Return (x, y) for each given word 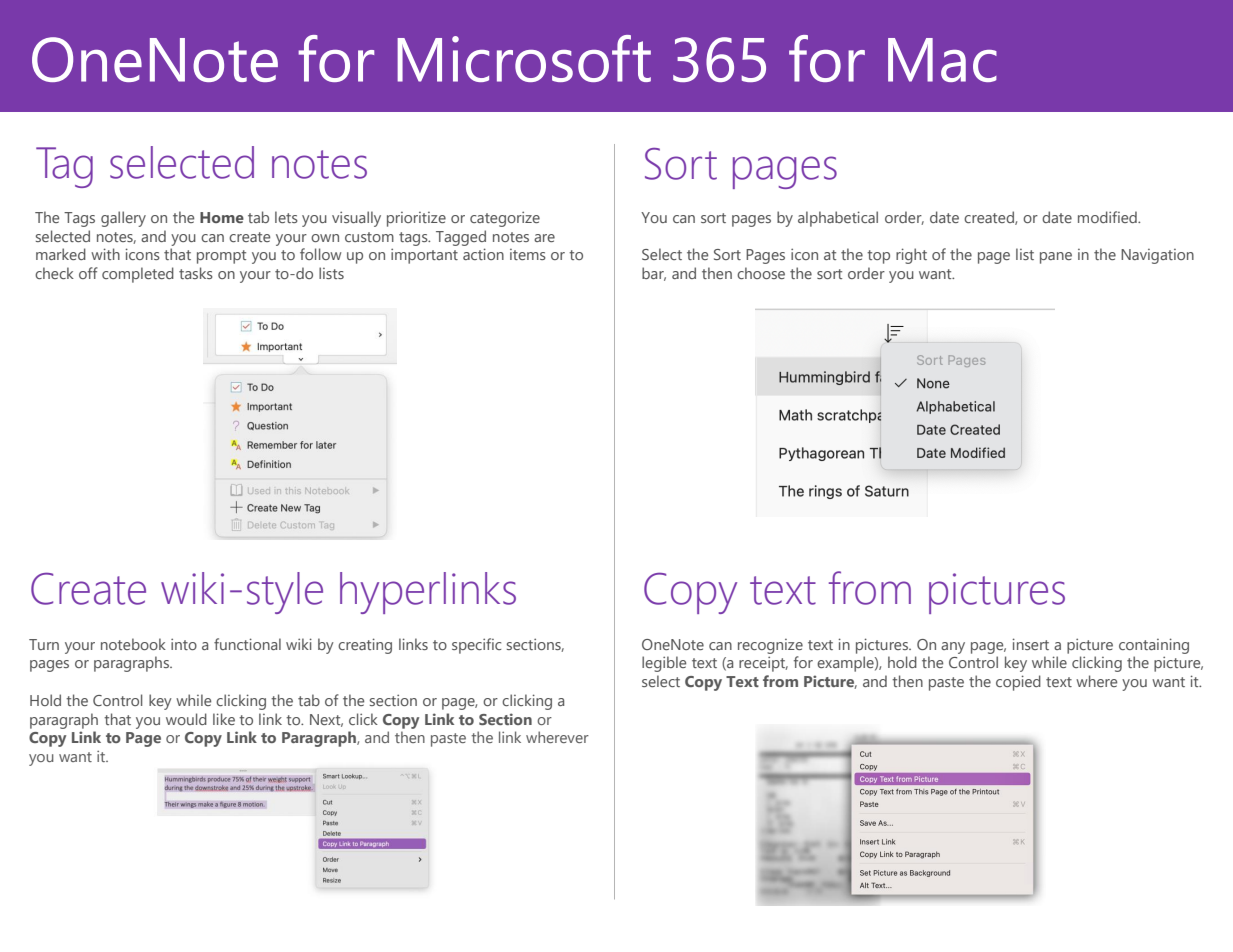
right (911, 256)
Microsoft (524, 58)
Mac (942, 60)
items (528, 254)
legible (664, 664)
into (184, 644)
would (186, 719)
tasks (196, 273)
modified (1108, 217)
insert (1031, 644)
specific (476, 646)
